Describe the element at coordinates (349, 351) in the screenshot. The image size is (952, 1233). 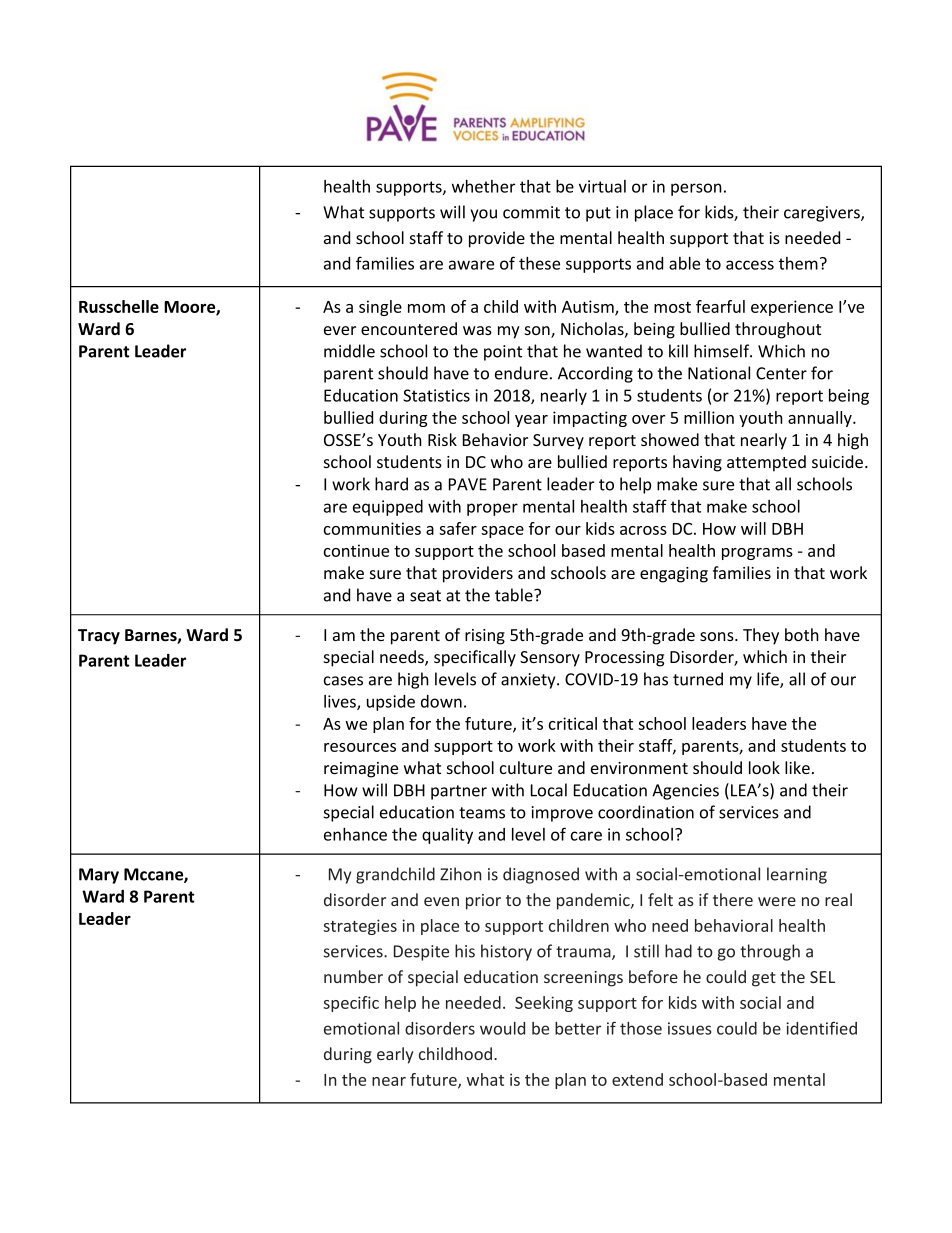
I see `middle` at that location.
